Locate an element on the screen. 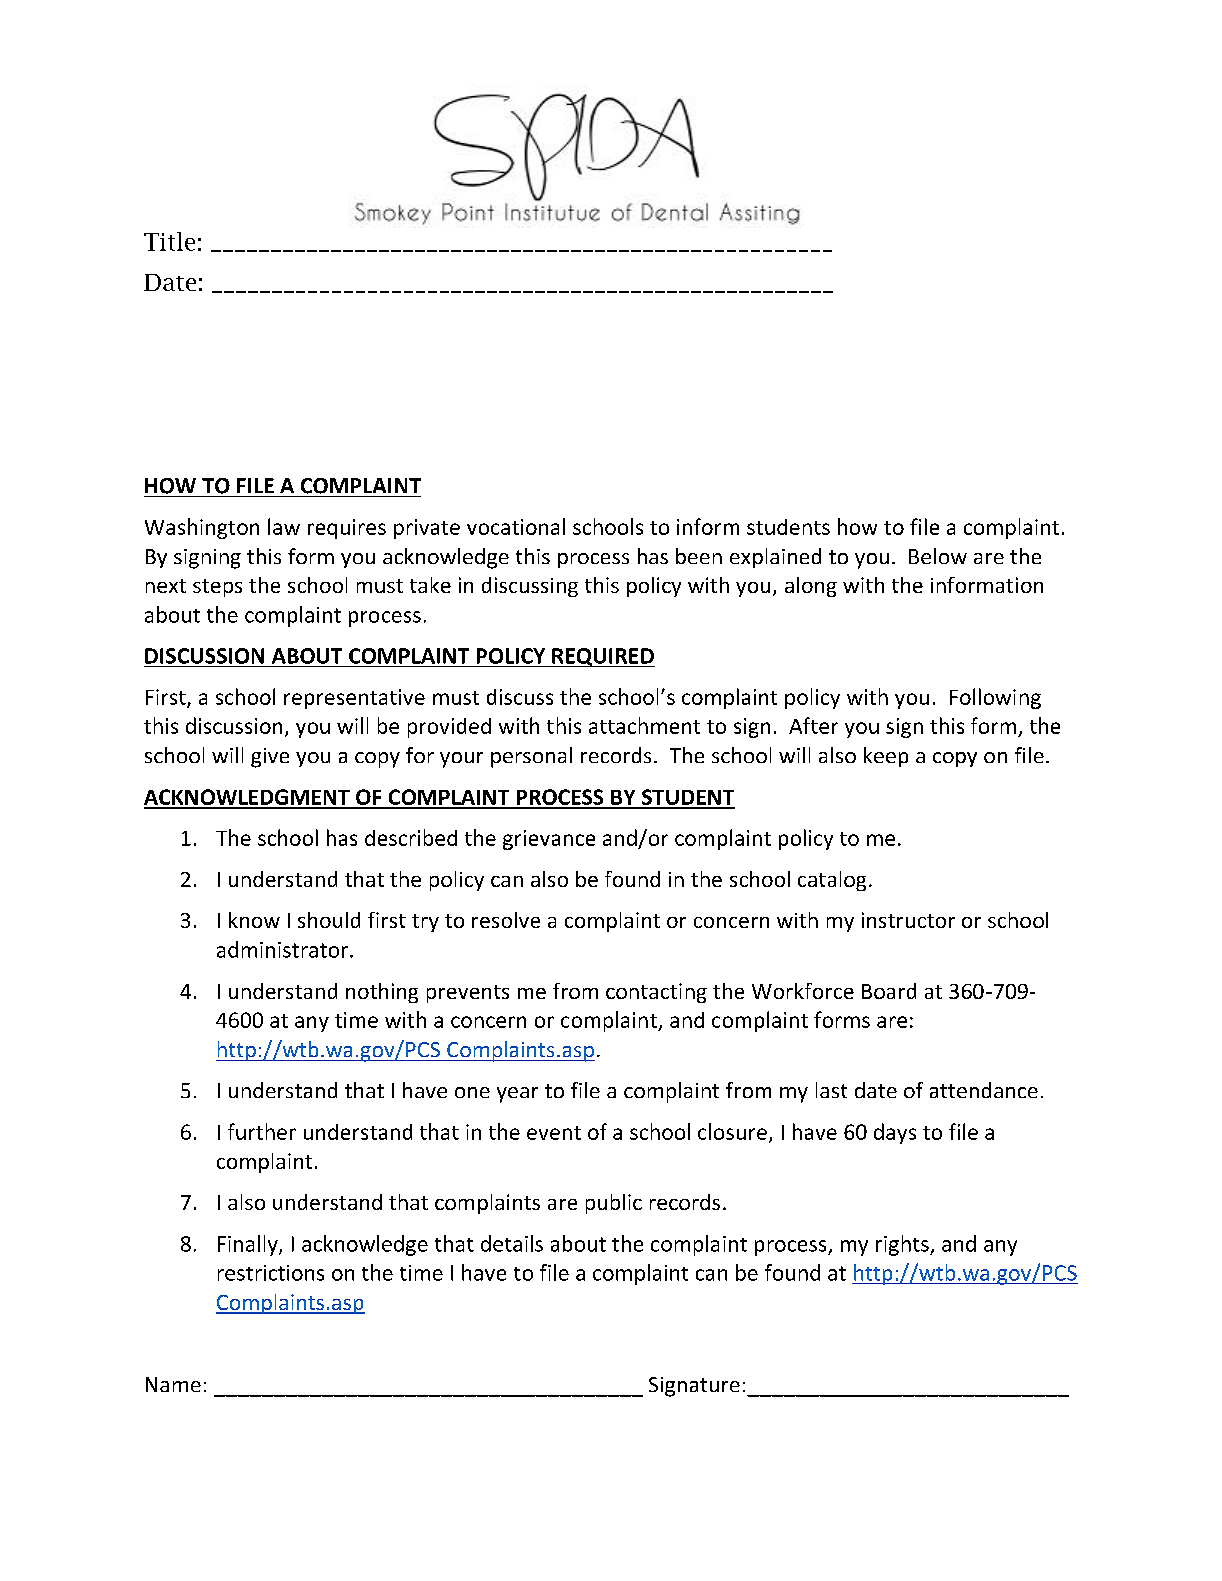  keep is located at coordinates (886, 757).
